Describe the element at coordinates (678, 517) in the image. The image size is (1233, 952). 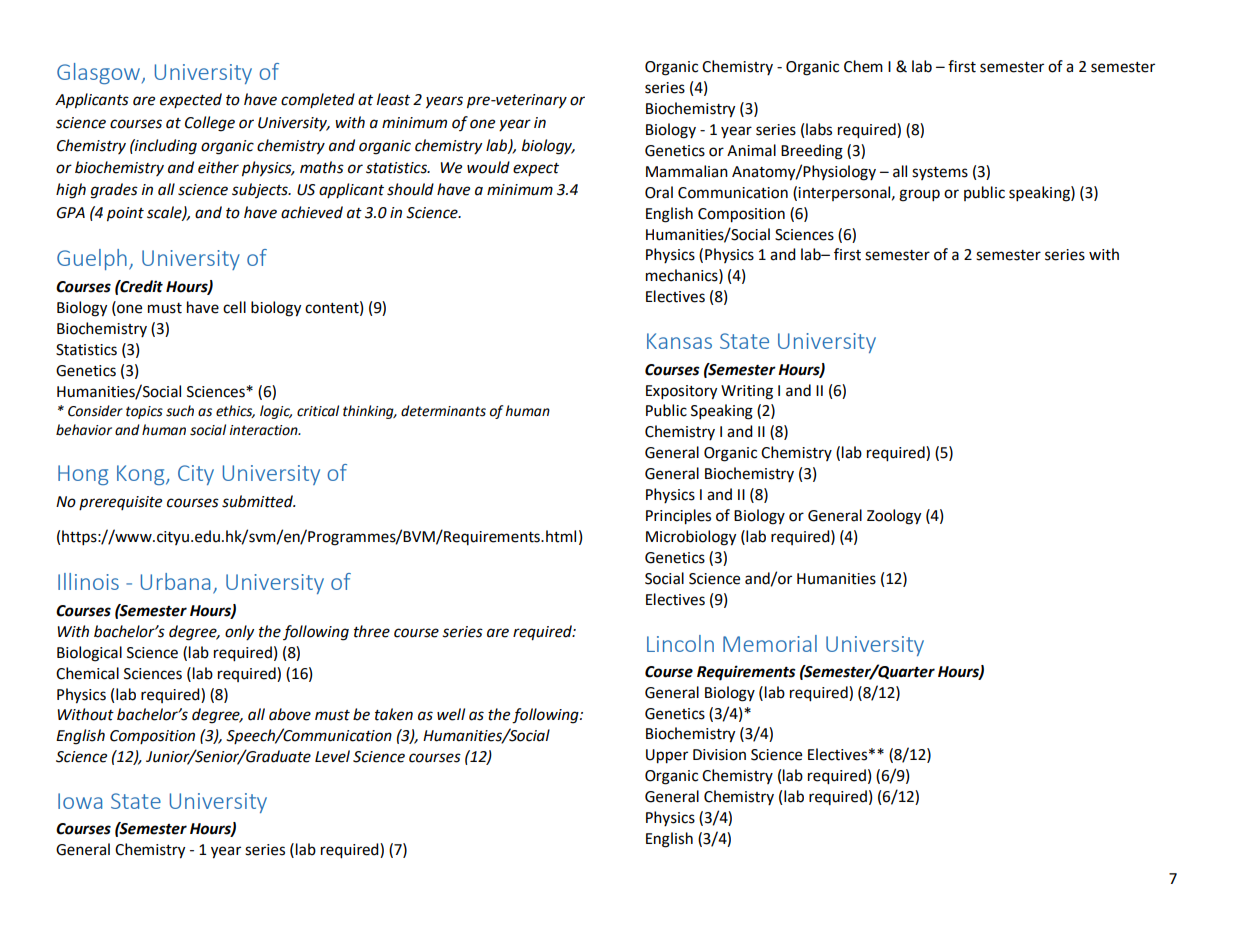
I see `Principles` at that location.
